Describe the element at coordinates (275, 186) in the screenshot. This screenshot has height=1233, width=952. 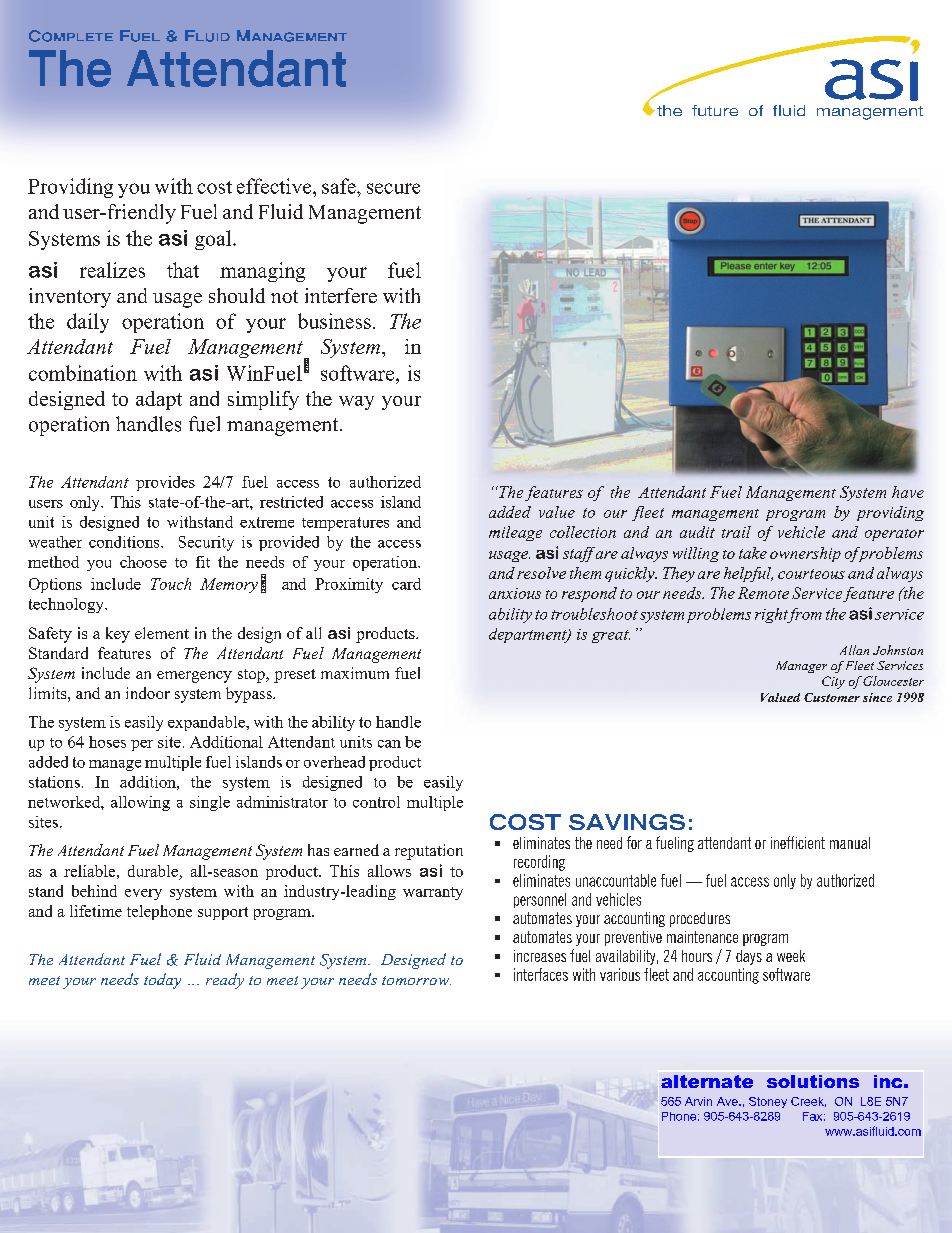
I see `effective` at that location.
